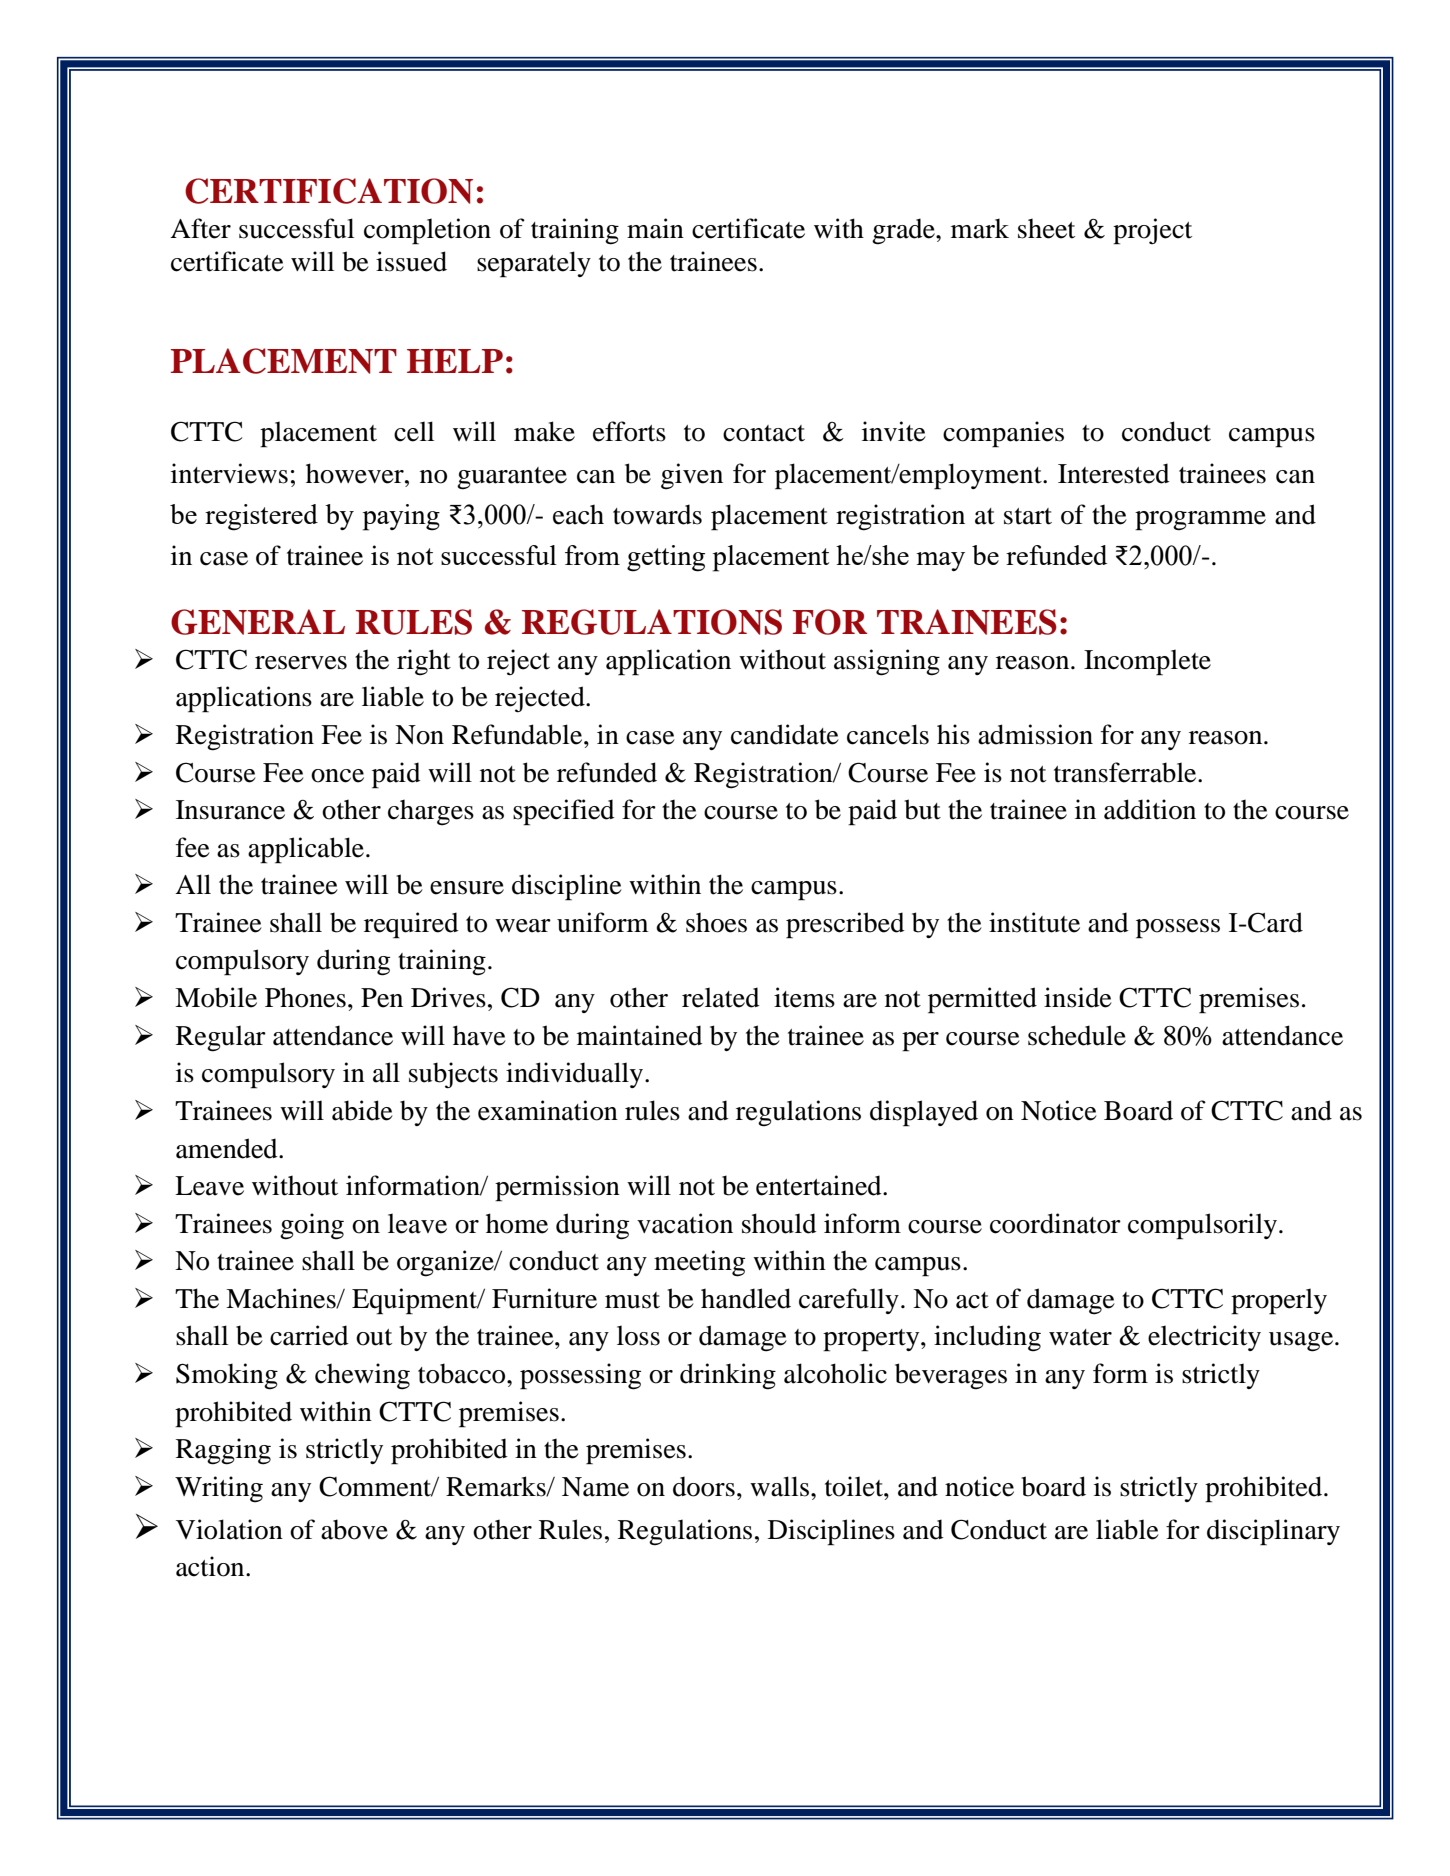 Image resolution: width=1450 pixels, height=1876 pixels. I want to click on above, so click(354, 1529).
